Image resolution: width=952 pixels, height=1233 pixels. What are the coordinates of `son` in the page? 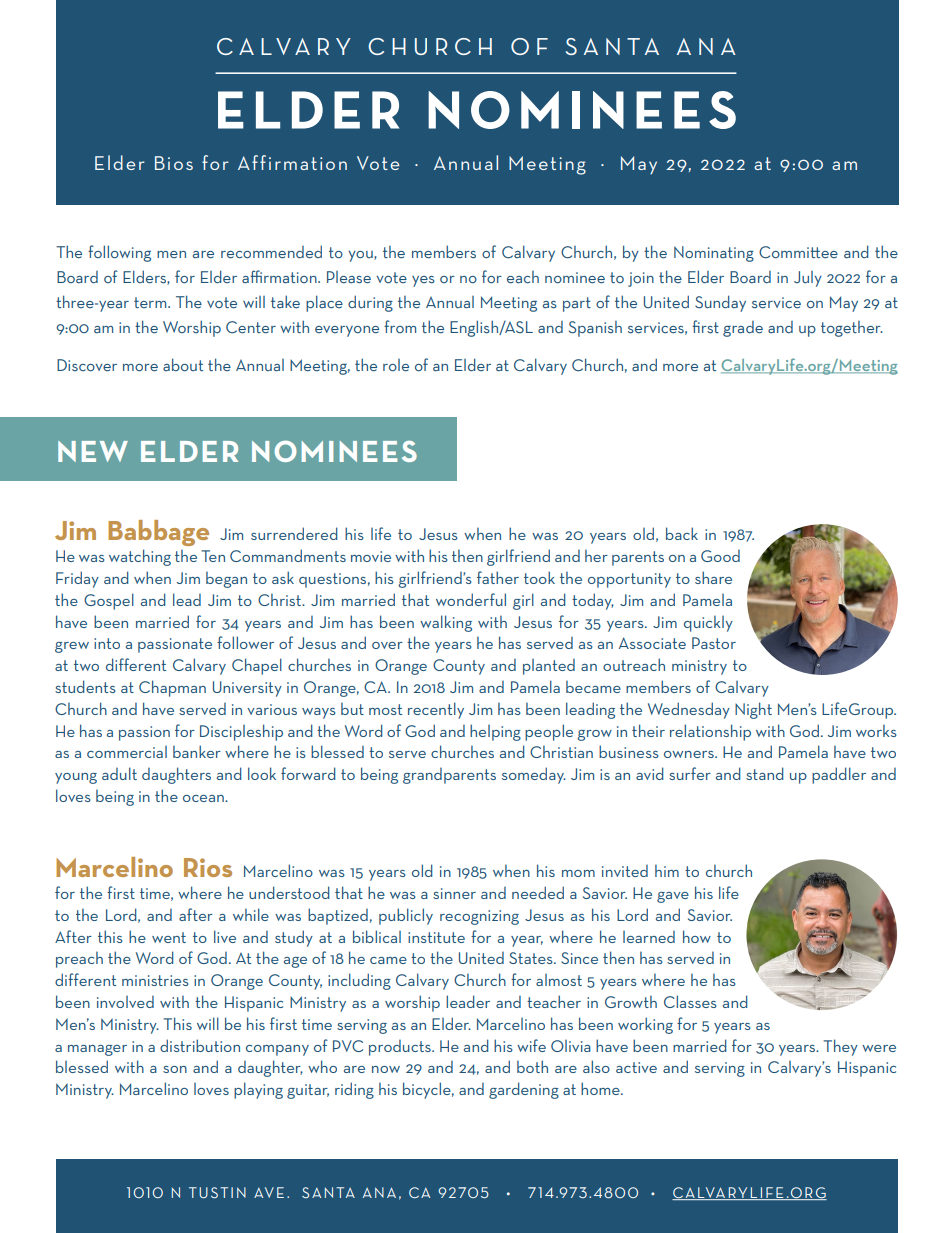 It's located at (175, 1069).
